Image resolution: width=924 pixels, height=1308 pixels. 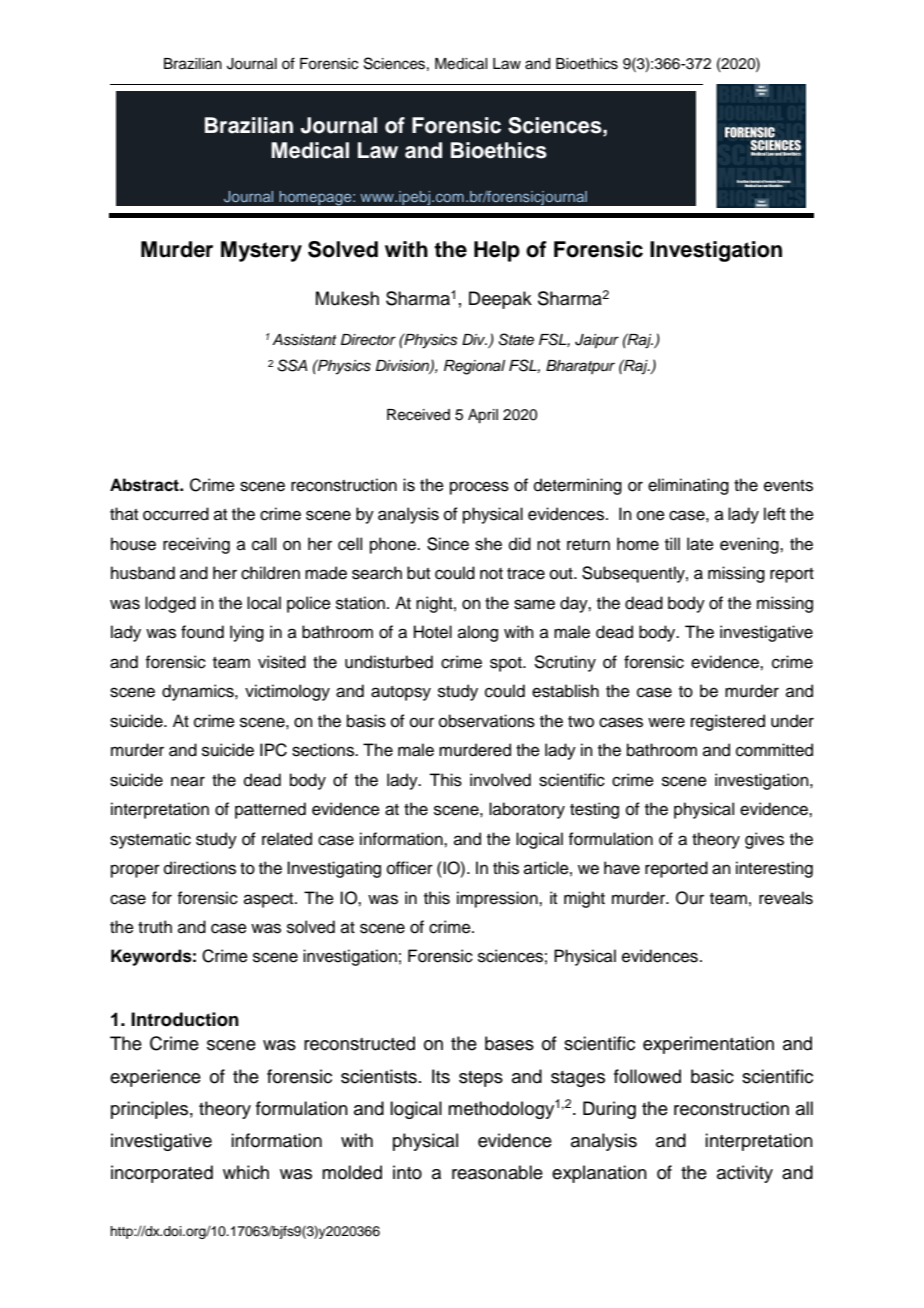 I want to click on reasonable, so click(x=497, y=1172).
